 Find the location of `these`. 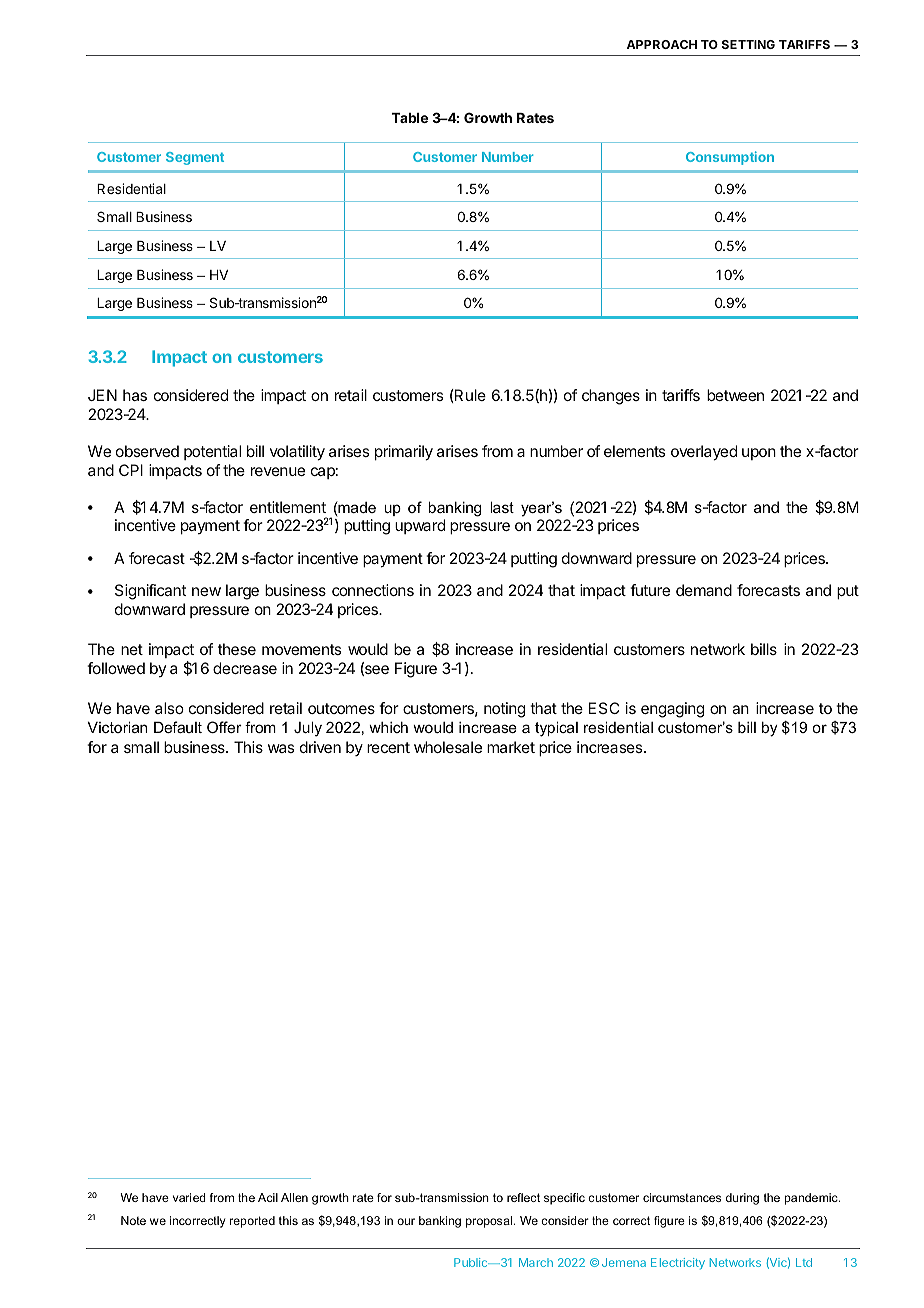

these is located at coordinates (237, 649).
